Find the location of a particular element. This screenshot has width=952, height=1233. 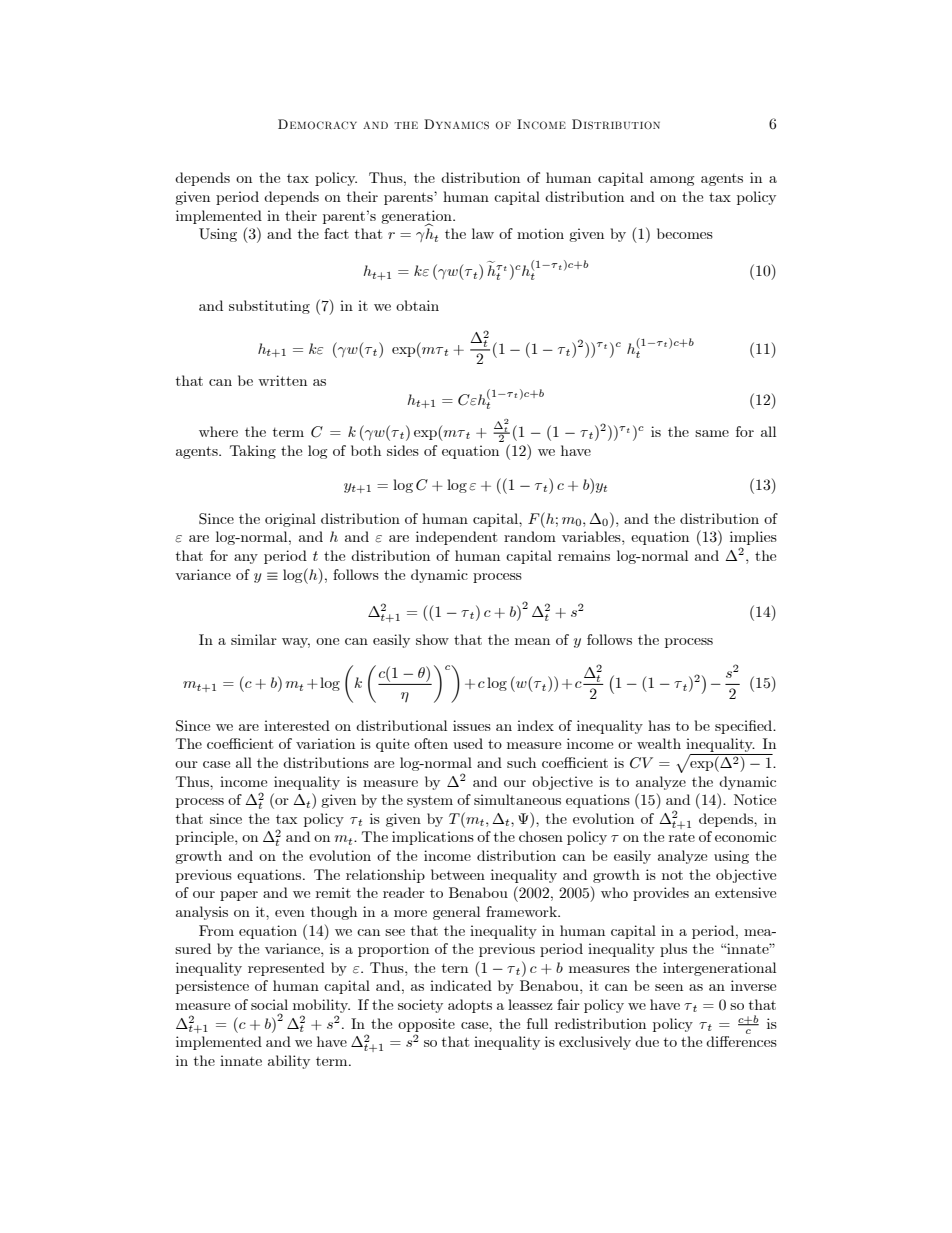

used is located at coordinates (468, 743).
